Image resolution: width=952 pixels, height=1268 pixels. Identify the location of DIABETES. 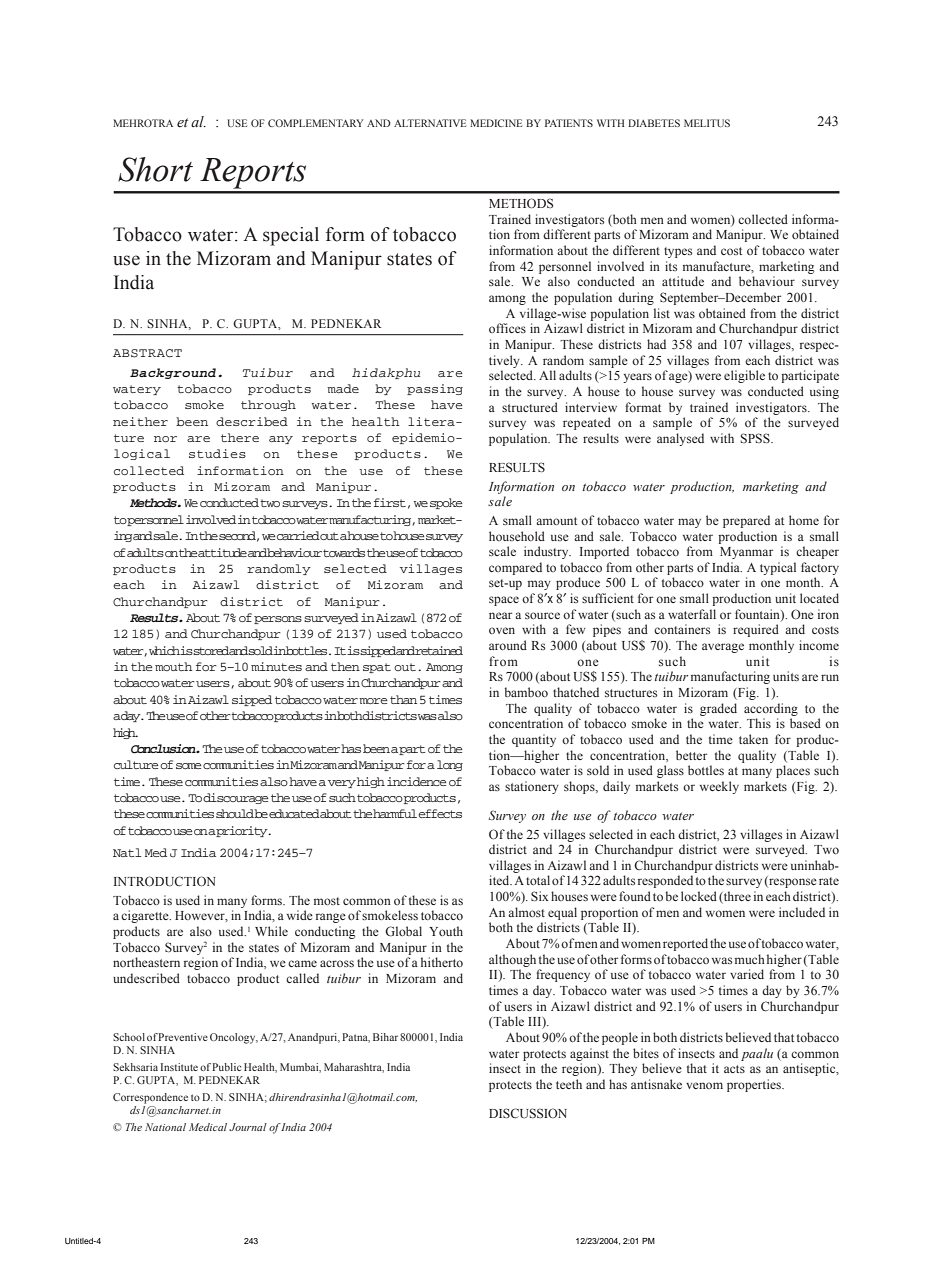
(654, 123).
